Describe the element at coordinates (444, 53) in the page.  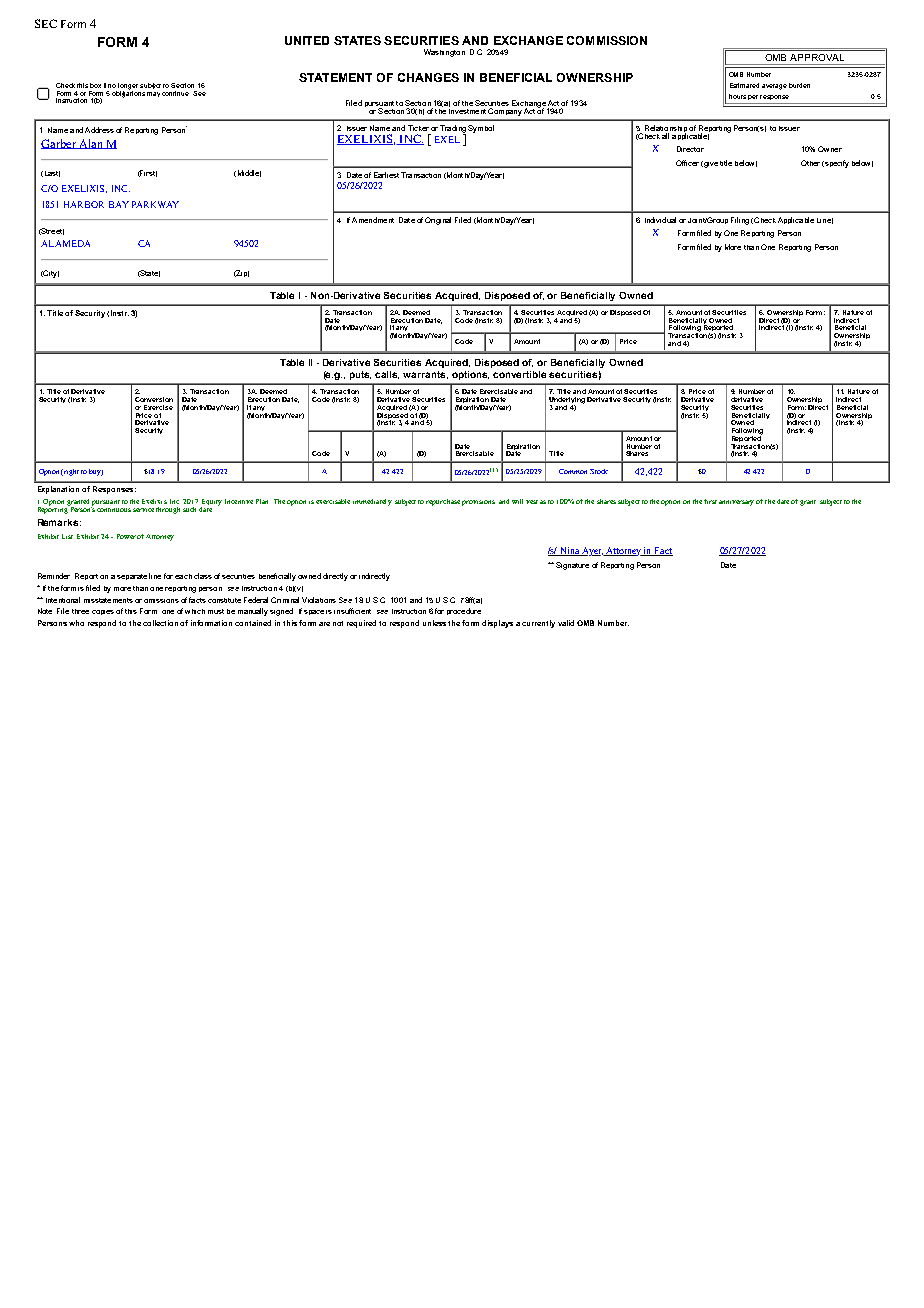
I see `Washington` at that location.
